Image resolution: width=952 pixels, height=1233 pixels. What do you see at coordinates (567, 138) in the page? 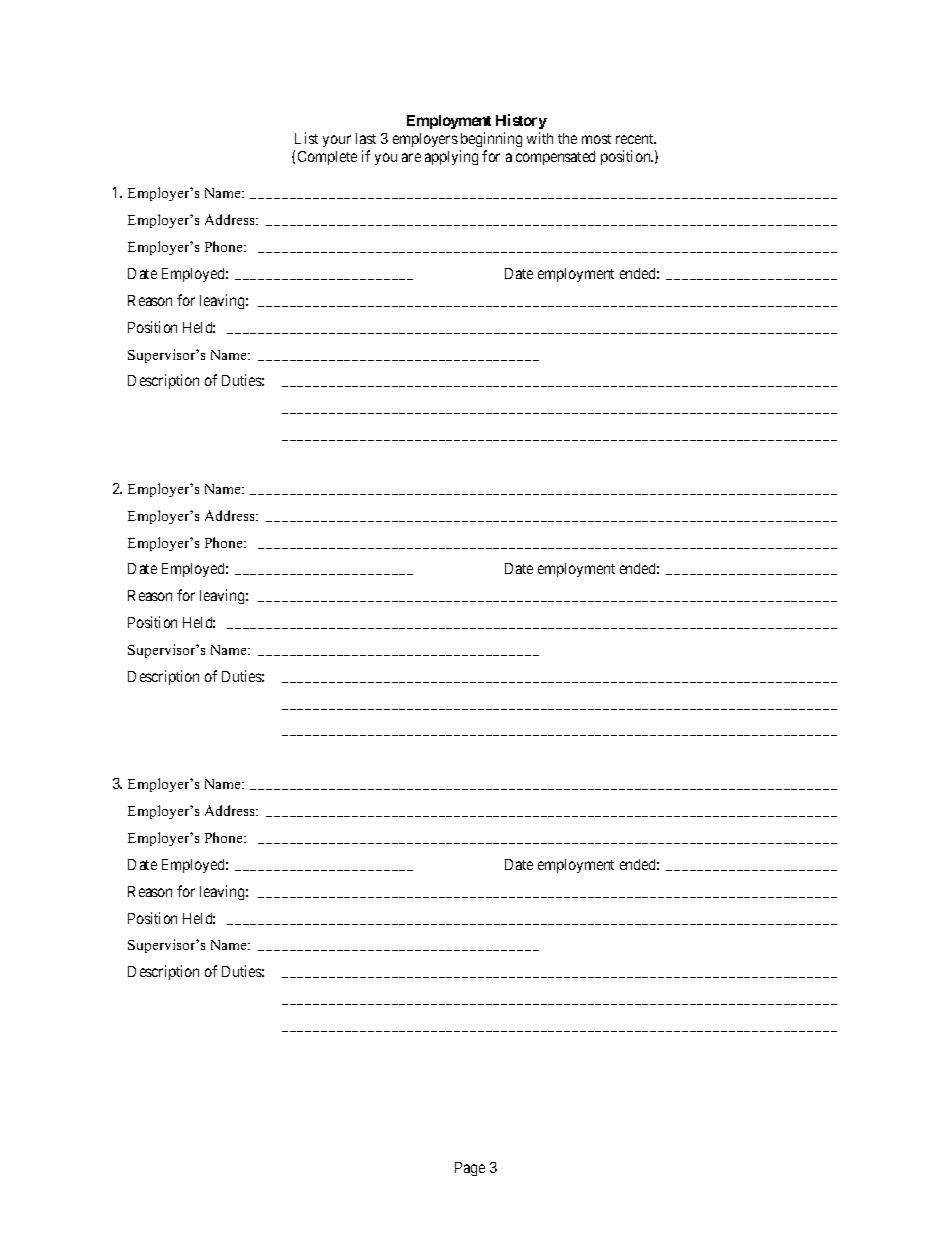
I see `the` at bounding box center [567, 138].
